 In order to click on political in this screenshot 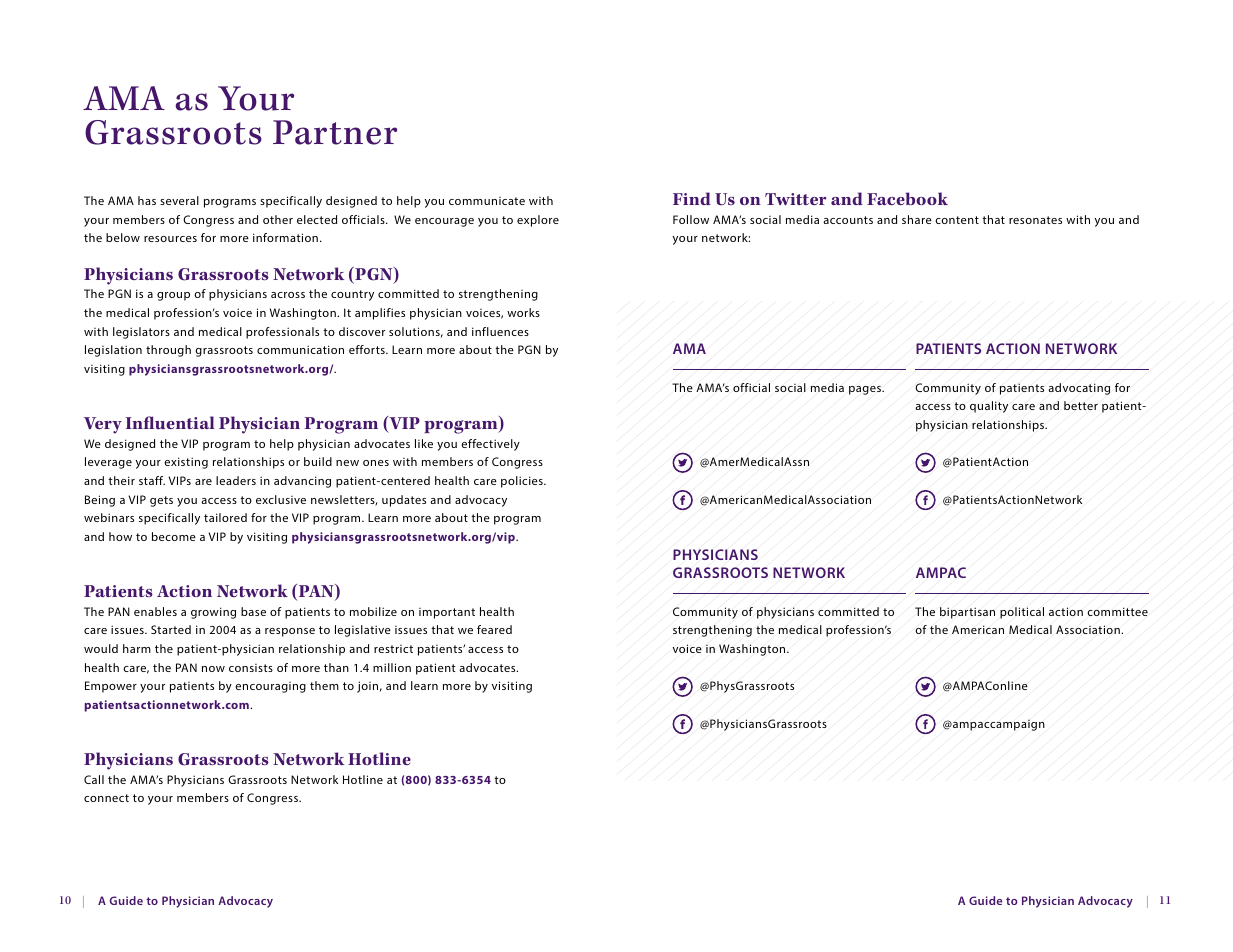, I will do `click(1022, 613)`.
